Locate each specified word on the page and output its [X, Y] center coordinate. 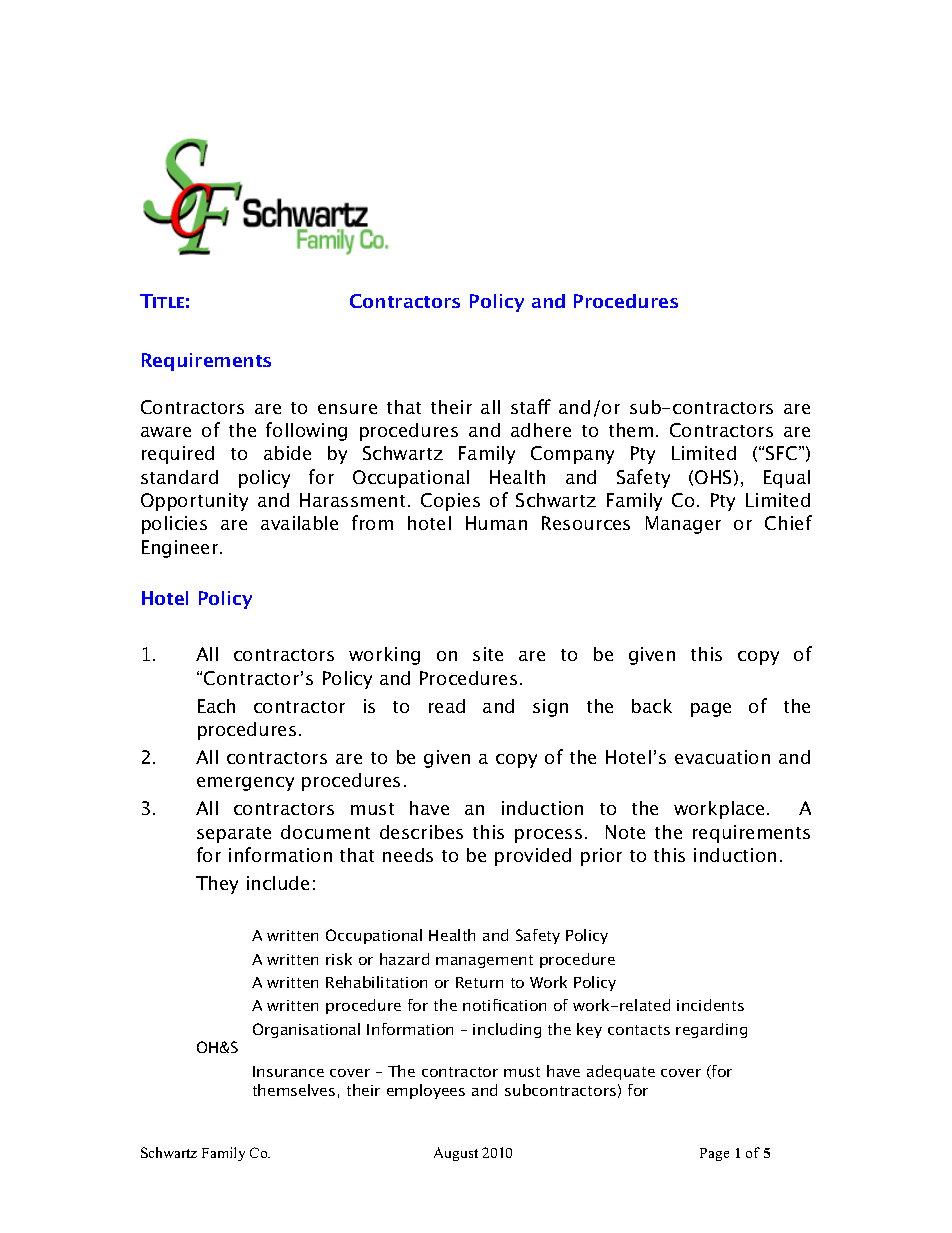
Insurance [288, 1071]
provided [533, 857]
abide [287, 453]
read [447, 706]
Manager [683, 525]
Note [625, 832]
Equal [787, 479]
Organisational [306, 1030]
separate [234, 835]
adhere [541, 430]
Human [496, 523]
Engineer [181, 549]
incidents [710, 1005]
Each [216, 706]
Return [479, 982]
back [652, 706]
